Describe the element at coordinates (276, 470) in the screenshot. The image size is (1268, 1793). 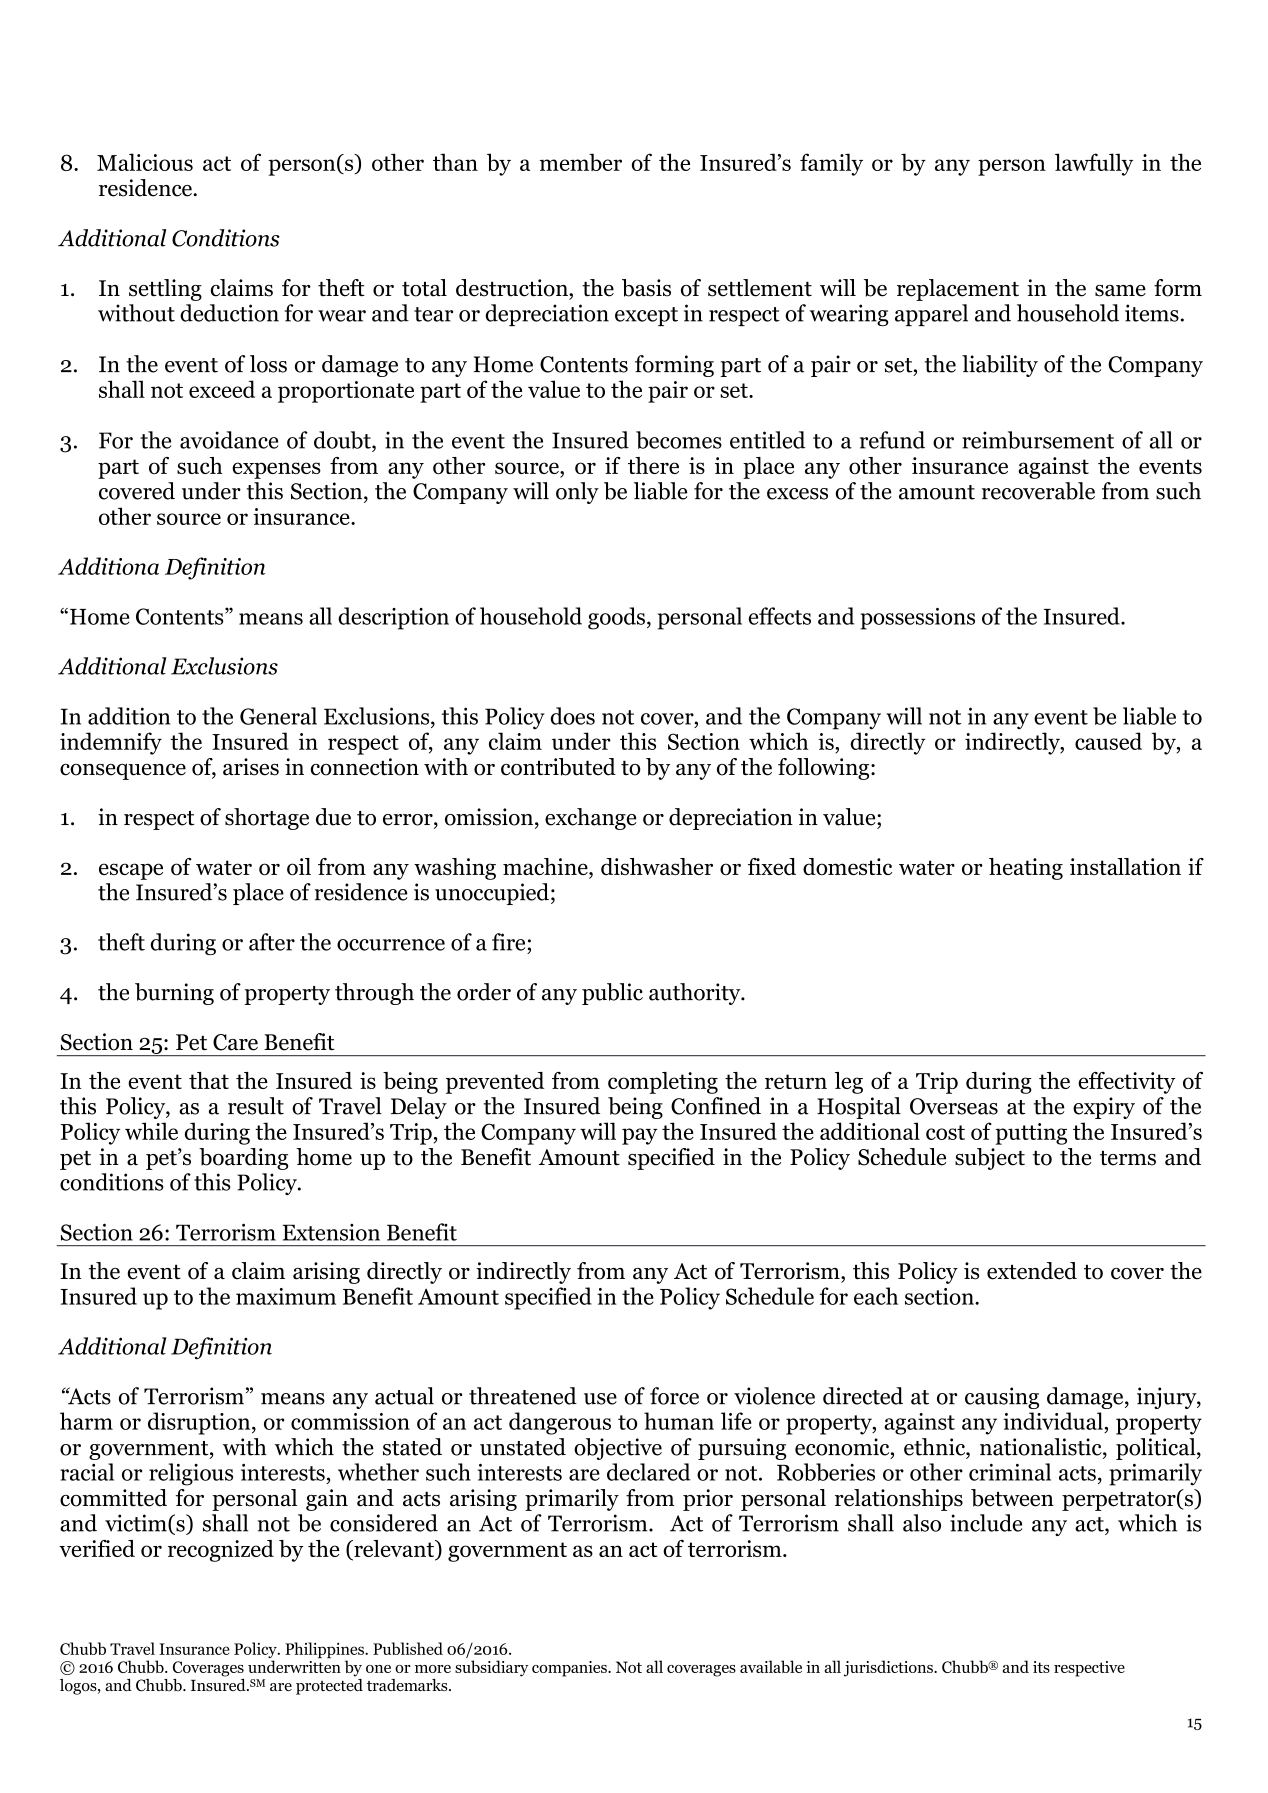
I see `expenses` at that location.
